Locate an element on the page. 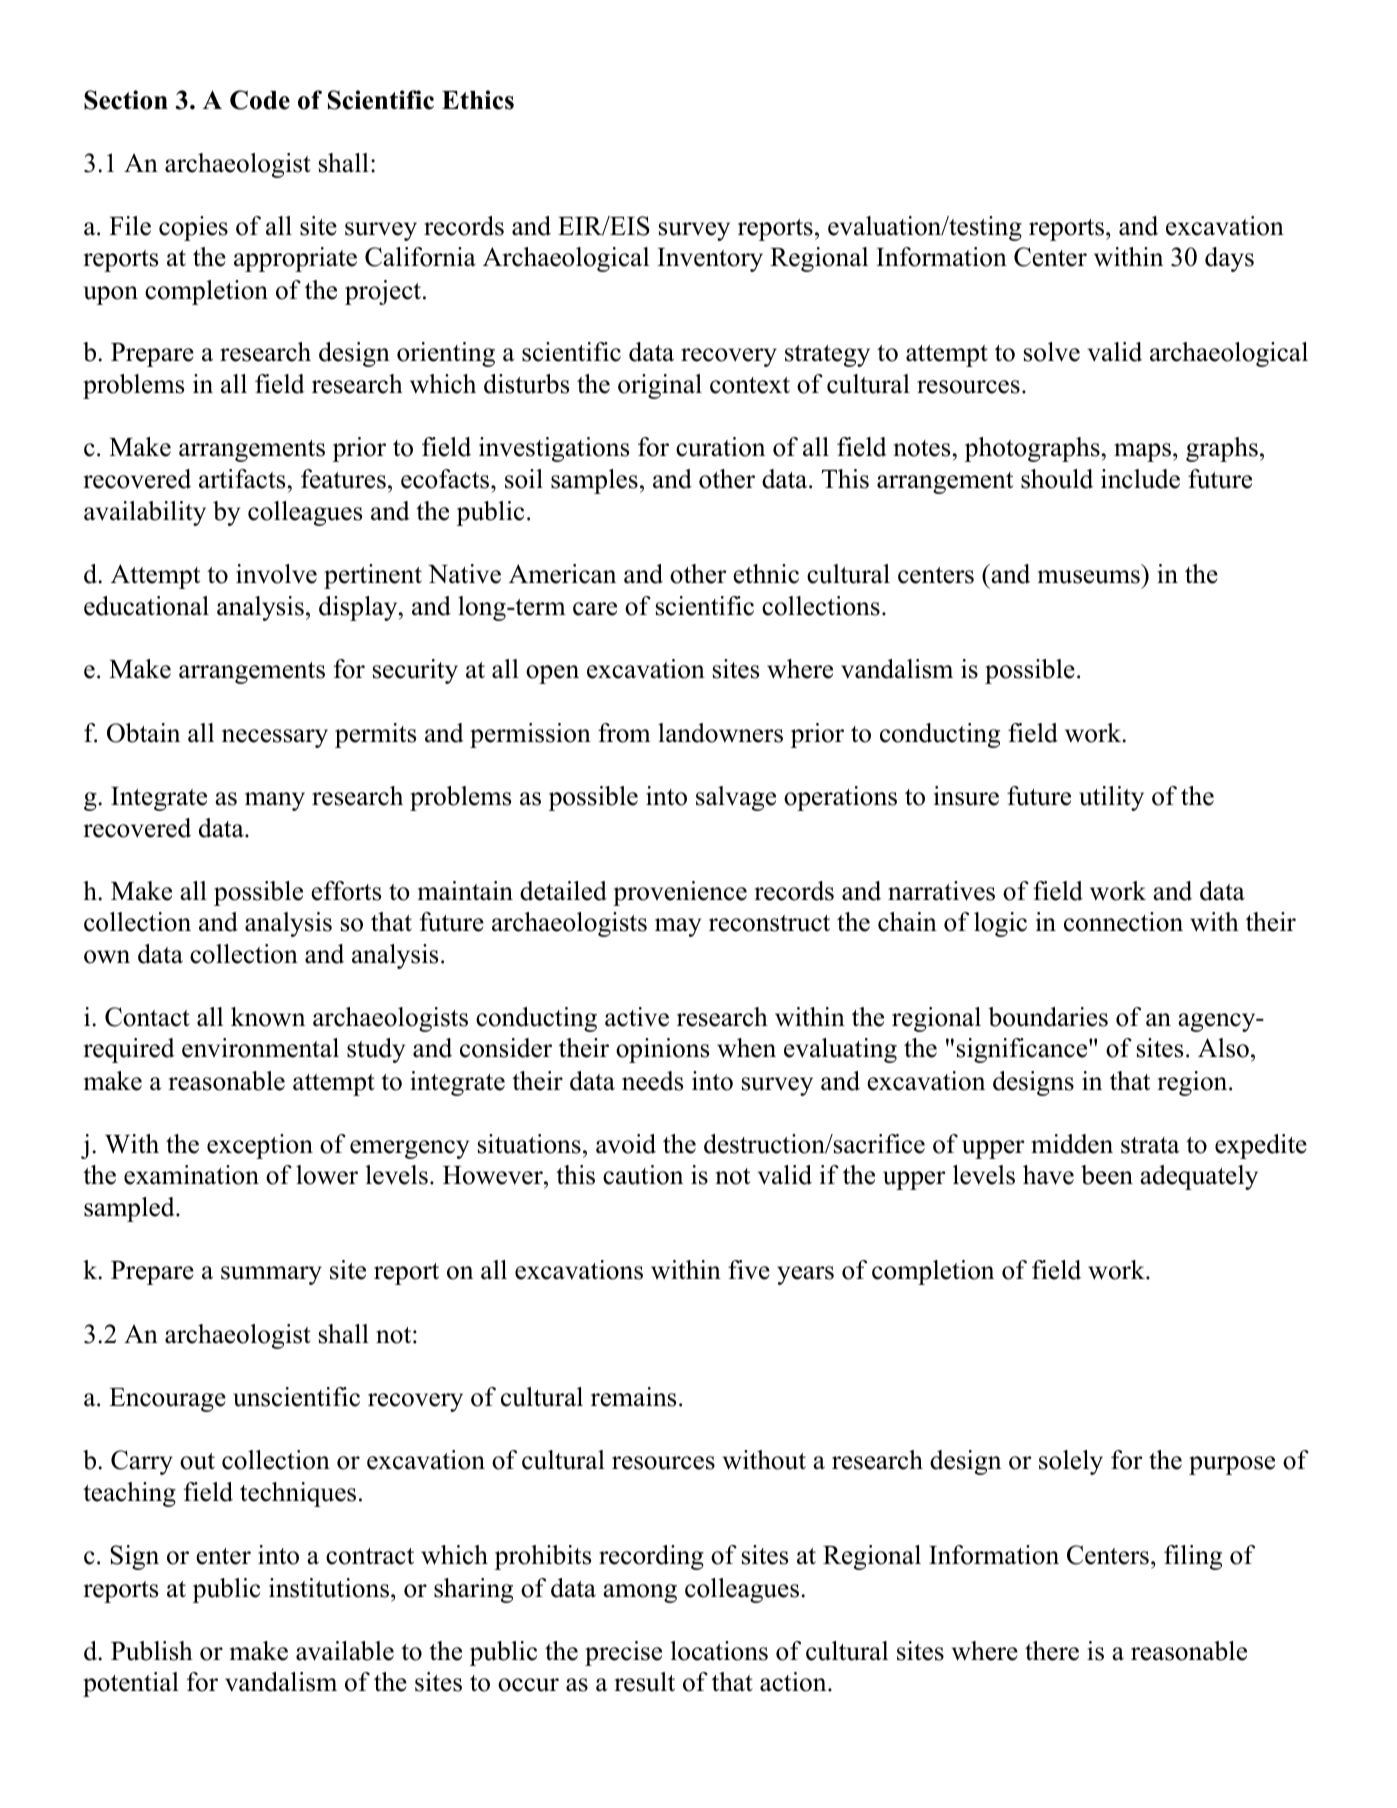 Image resolution: width=1397 pixels, height=1808 pixels. involve is located at coordinates (276, 574).
